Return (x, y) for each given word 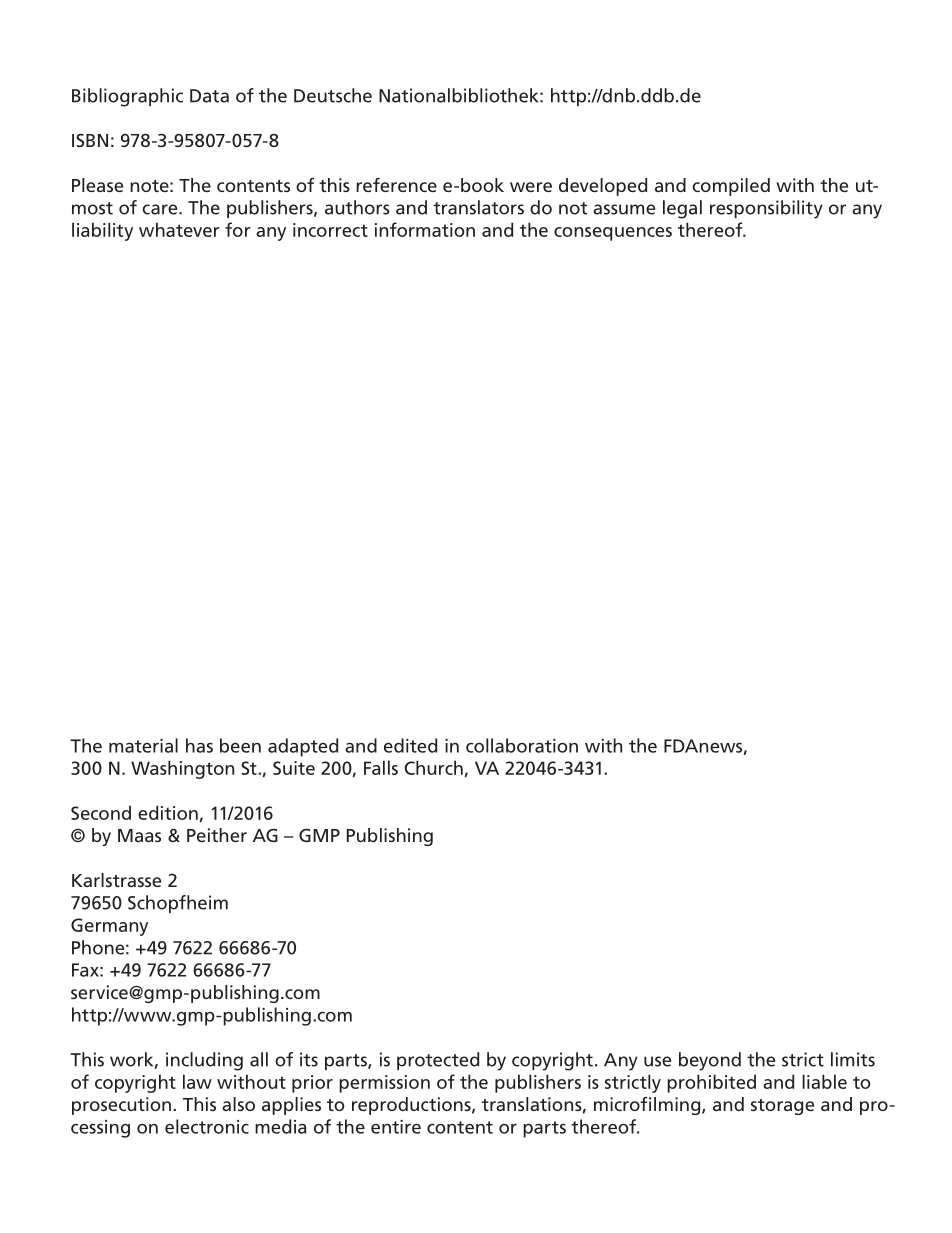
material (143, 745)
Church (434, 767)
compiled (731, 187)
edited (410, 745)
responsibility (766, 209)
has (199, 745)
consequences (613, 234)
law (197, 1081)
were (531, 187)
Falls (381, 767)
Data (209, 96)
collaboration (522, 745)
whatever (179, 229)
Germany (109, 927)
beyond (710, 1061)
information (425, 229)
